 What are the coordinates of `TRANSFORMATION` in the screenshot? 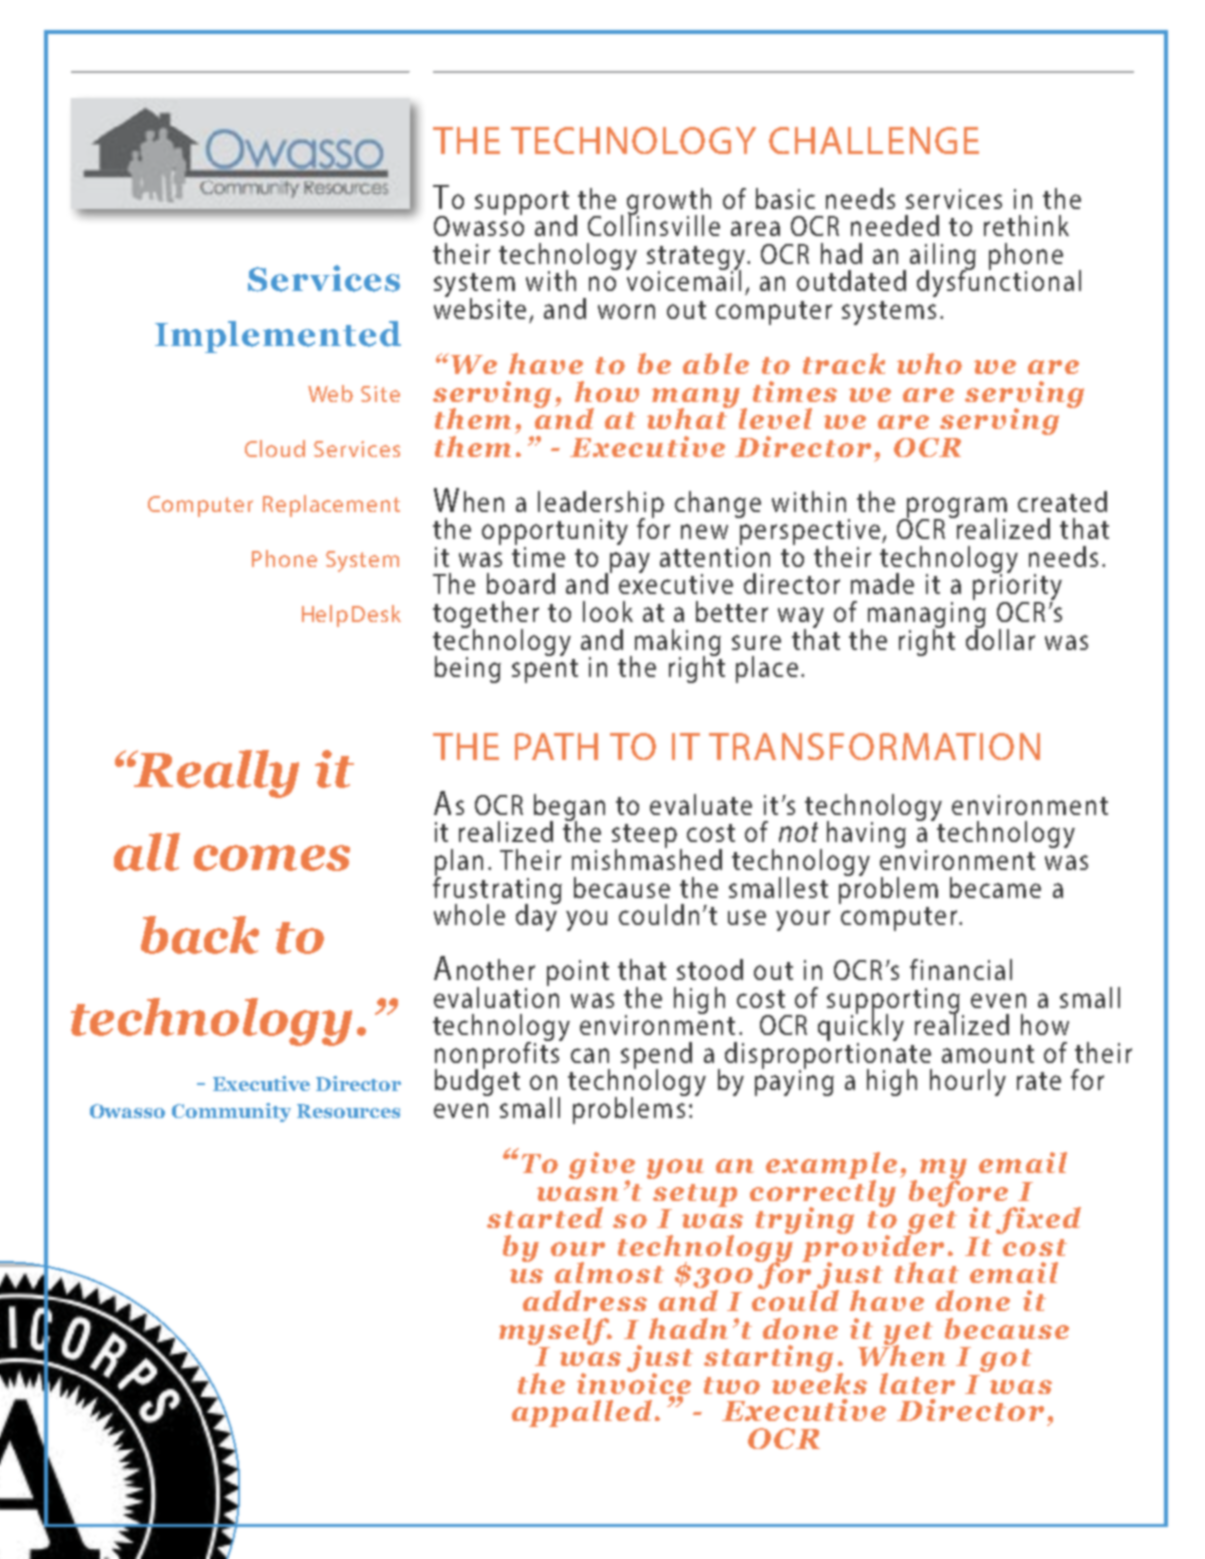 It's located at (874, 746).
